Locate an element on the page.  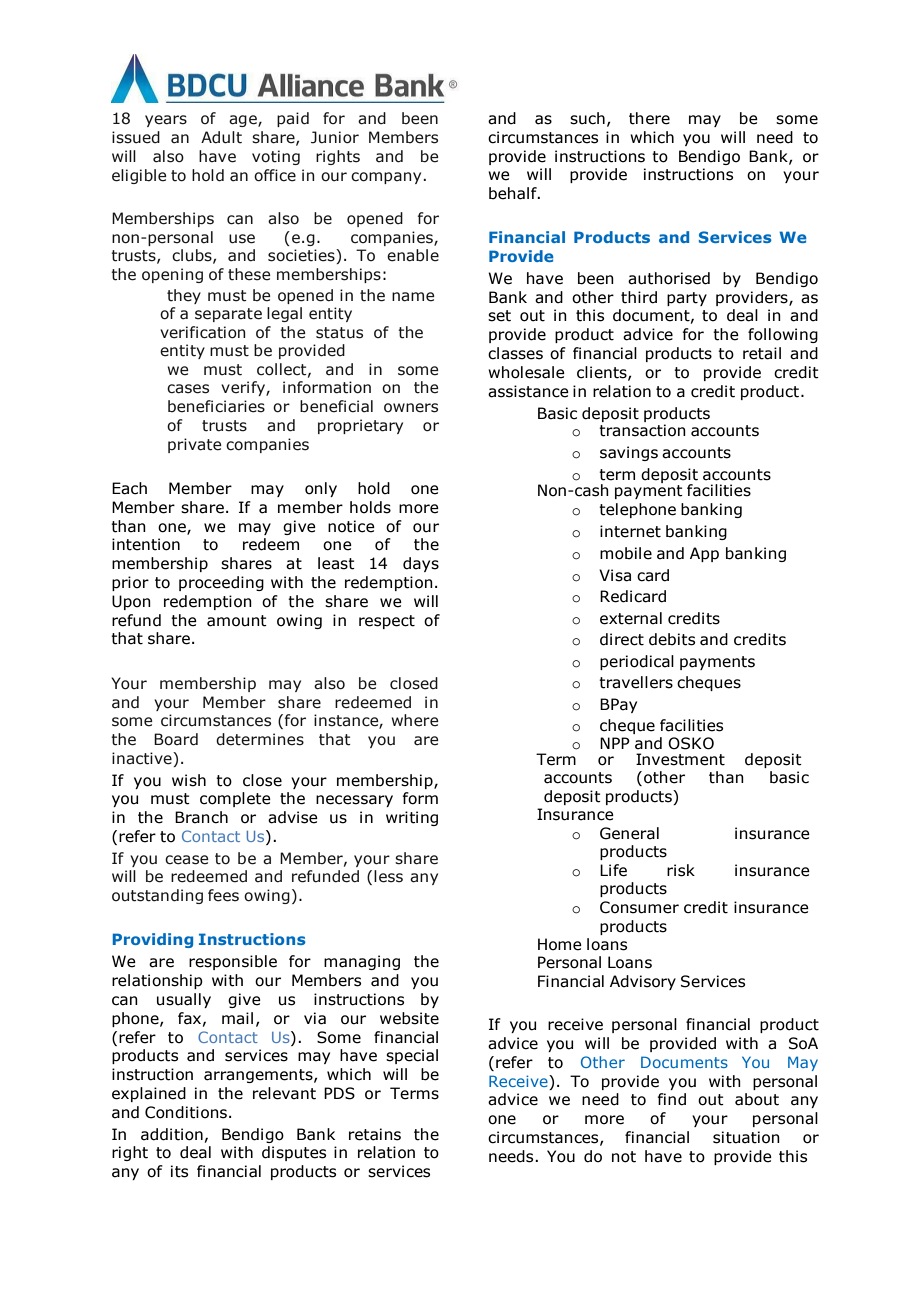
find is located at coordinates (671, 1099).
